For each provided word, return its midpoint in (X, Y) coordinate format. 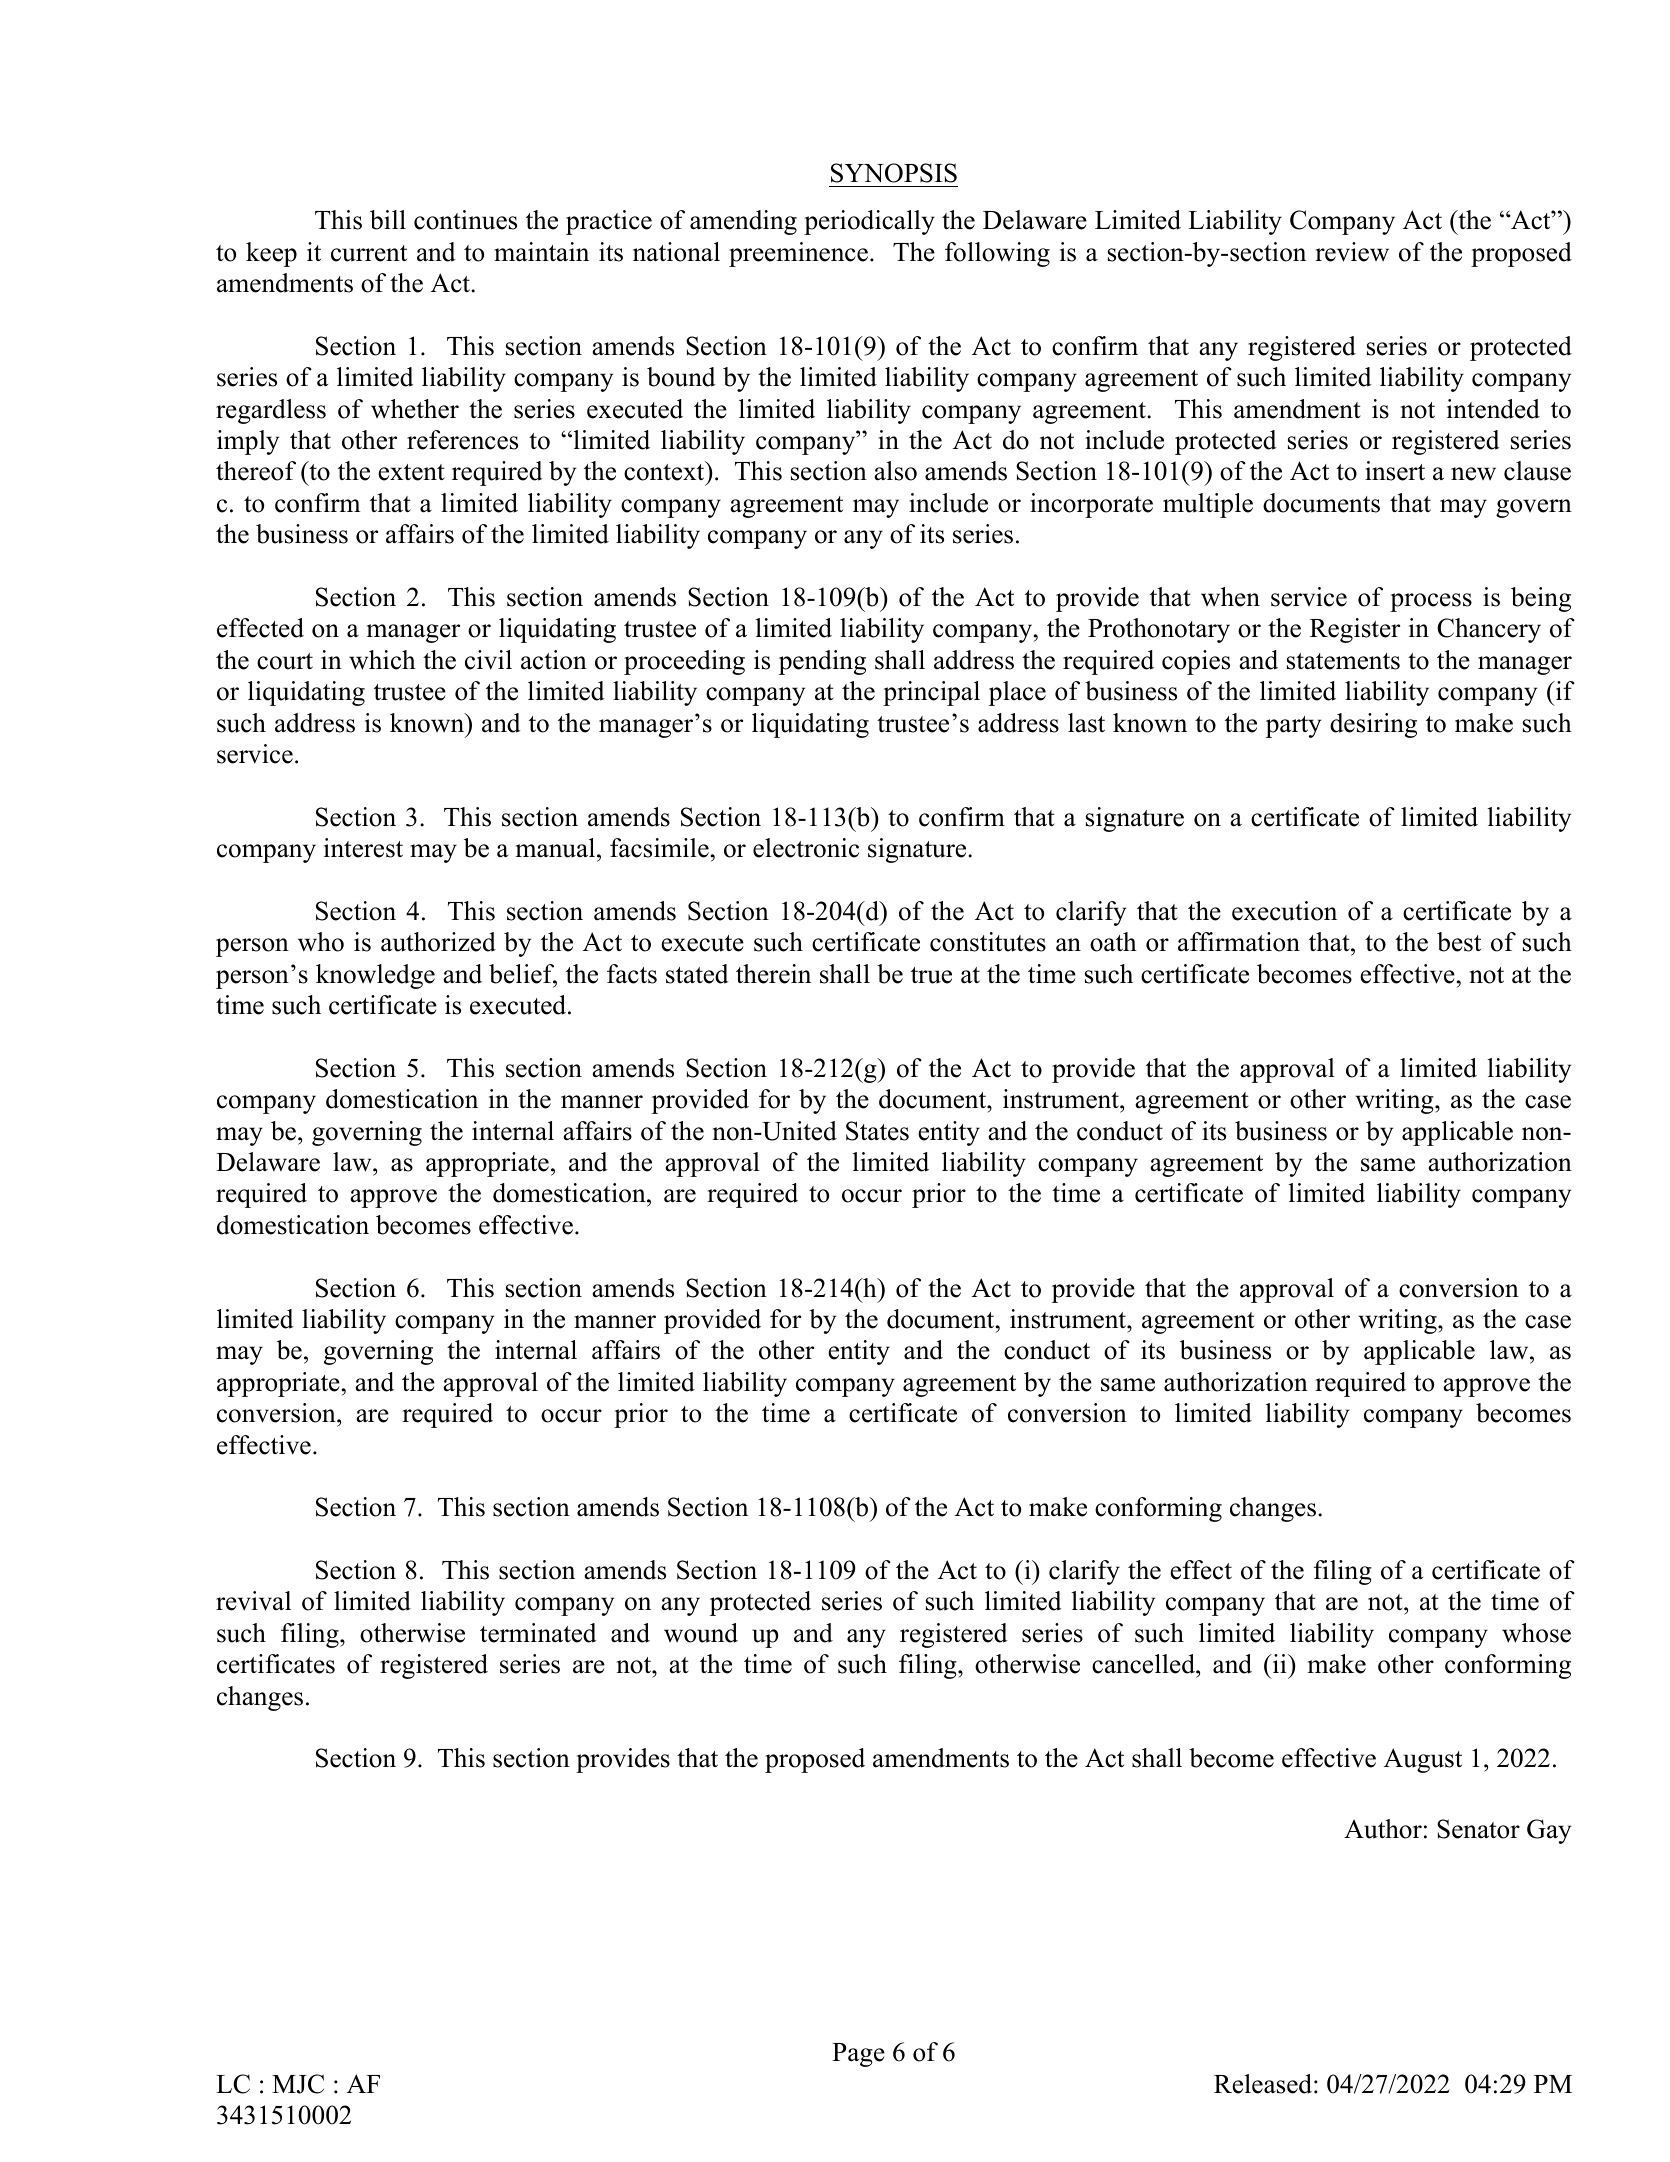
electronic (806, 848)
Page (858, 2055)
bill (388, 220)
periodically (869, 222)
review (1352, 252)
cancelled (1144, 1664)
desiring (1373, 725)
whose (1536, 1633)
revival (253, 1601)
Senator (1478, 1829)
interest (363, 848)
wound (701, 1633)
